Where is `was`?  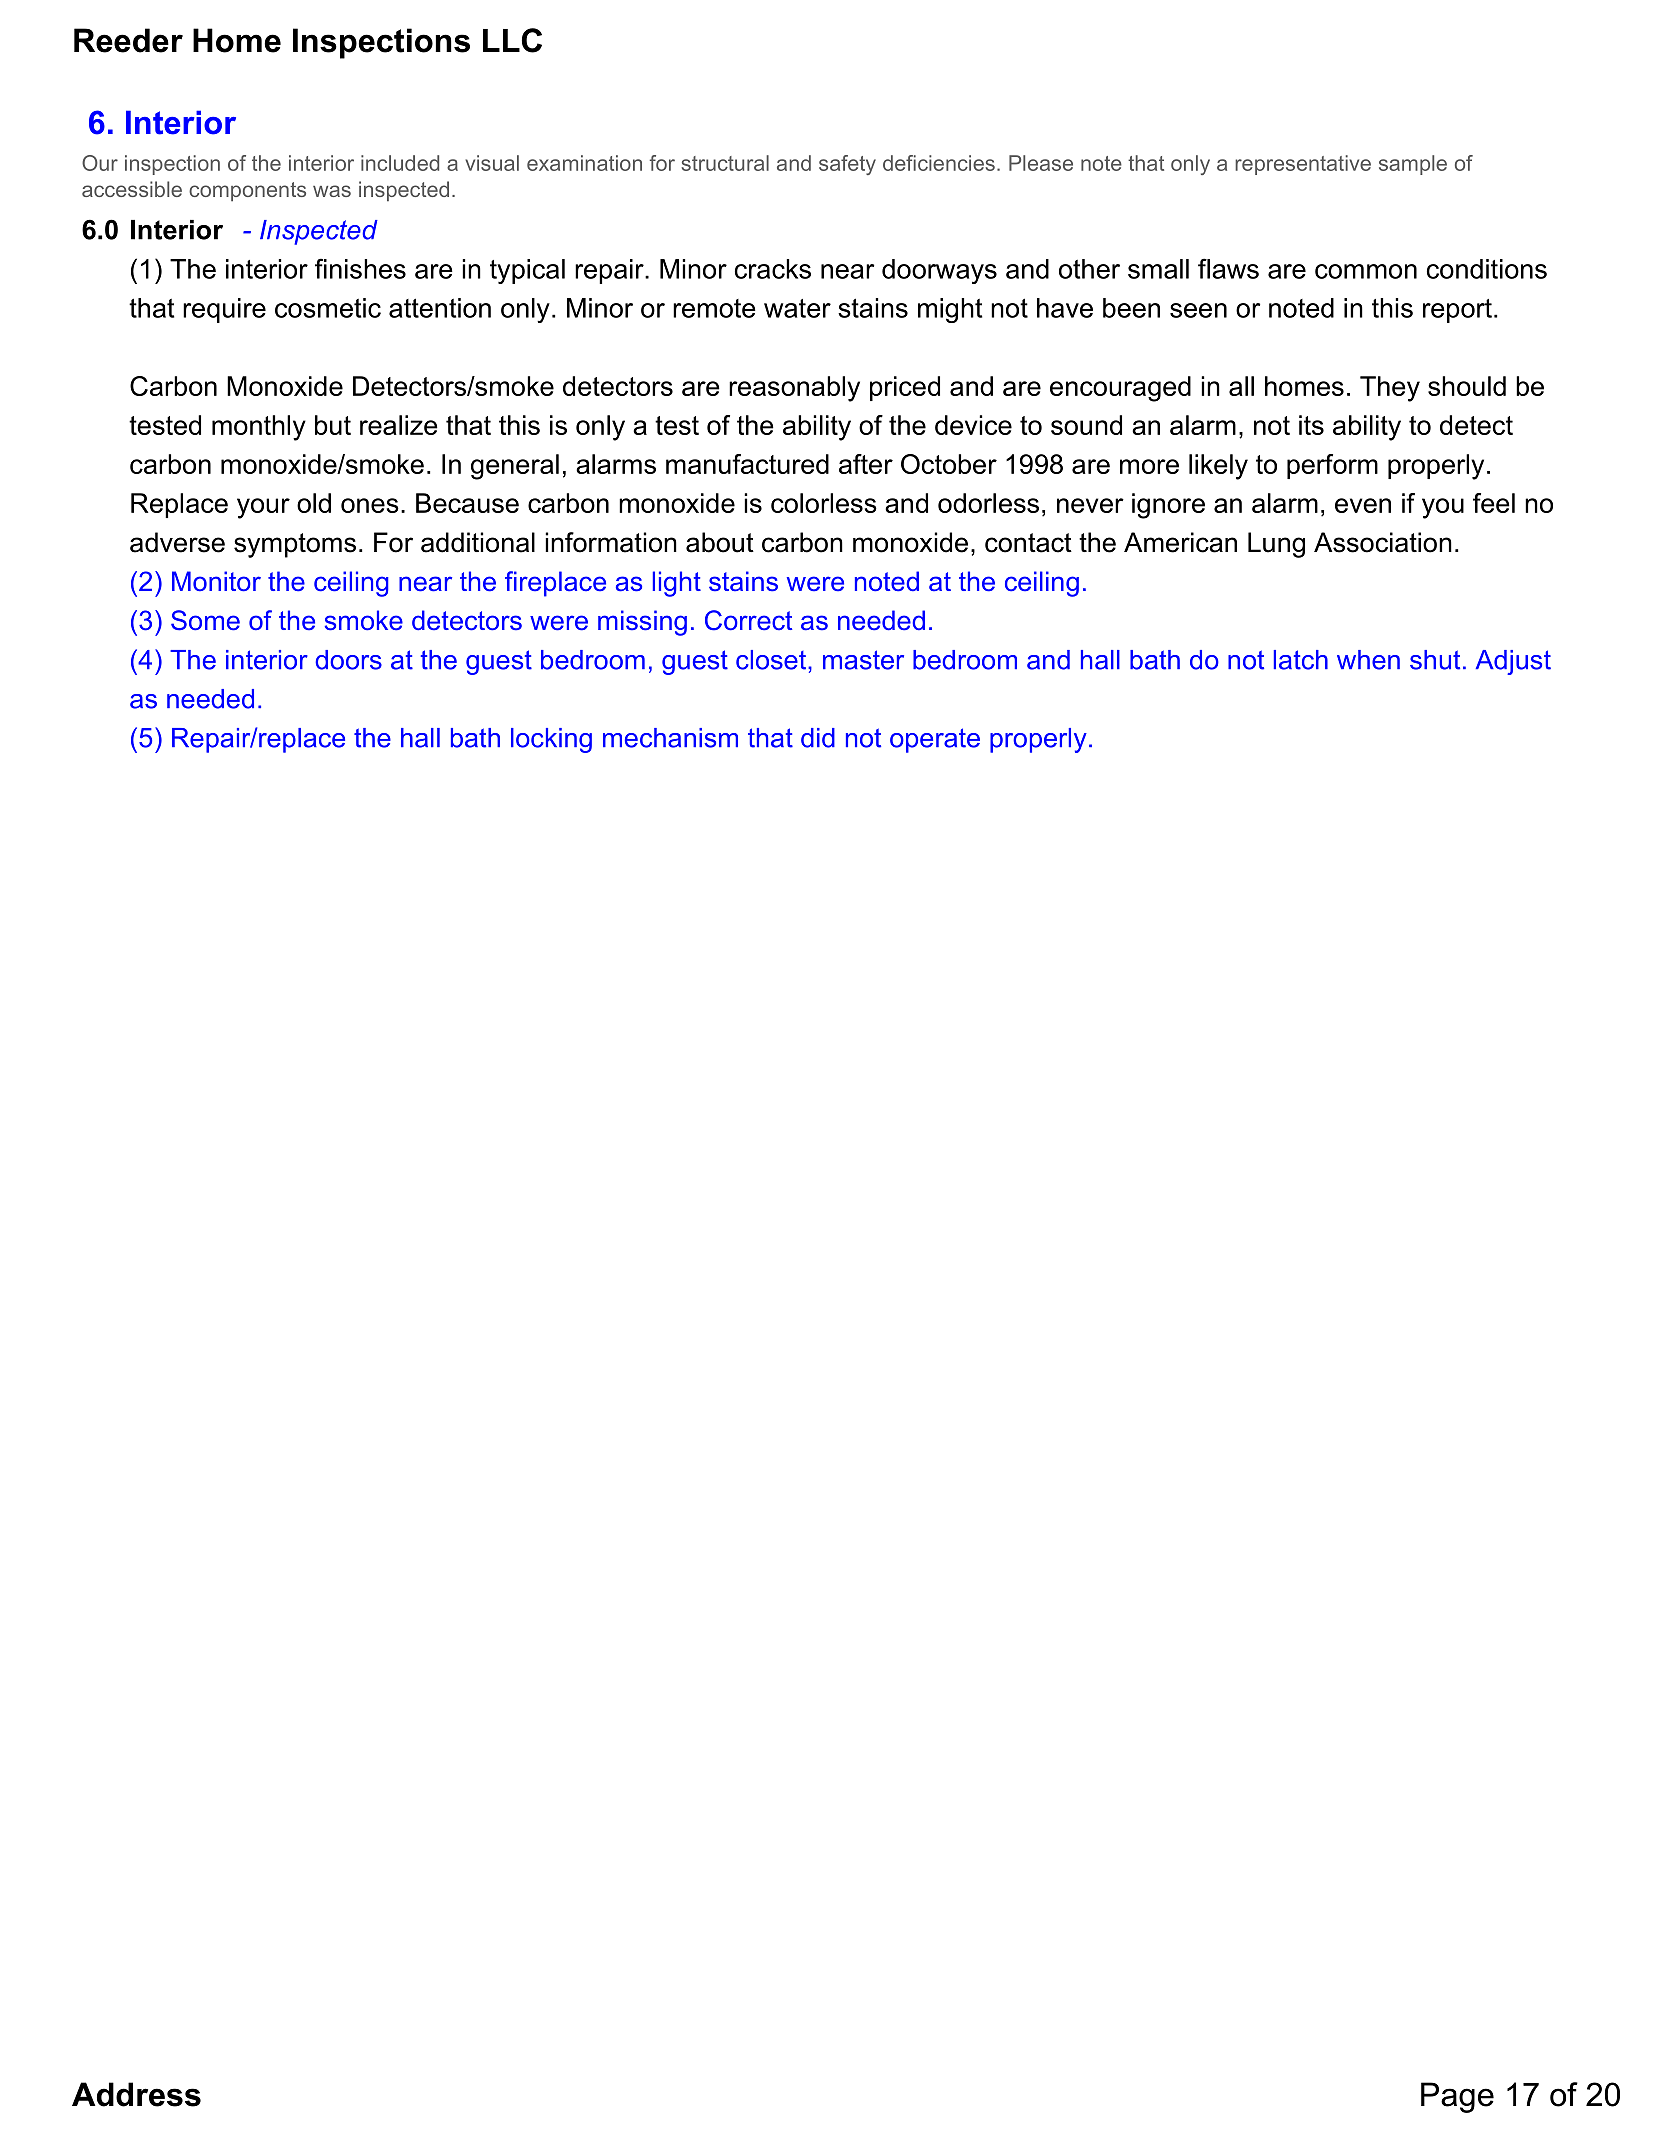 was is located at coordinates (332, 191).
